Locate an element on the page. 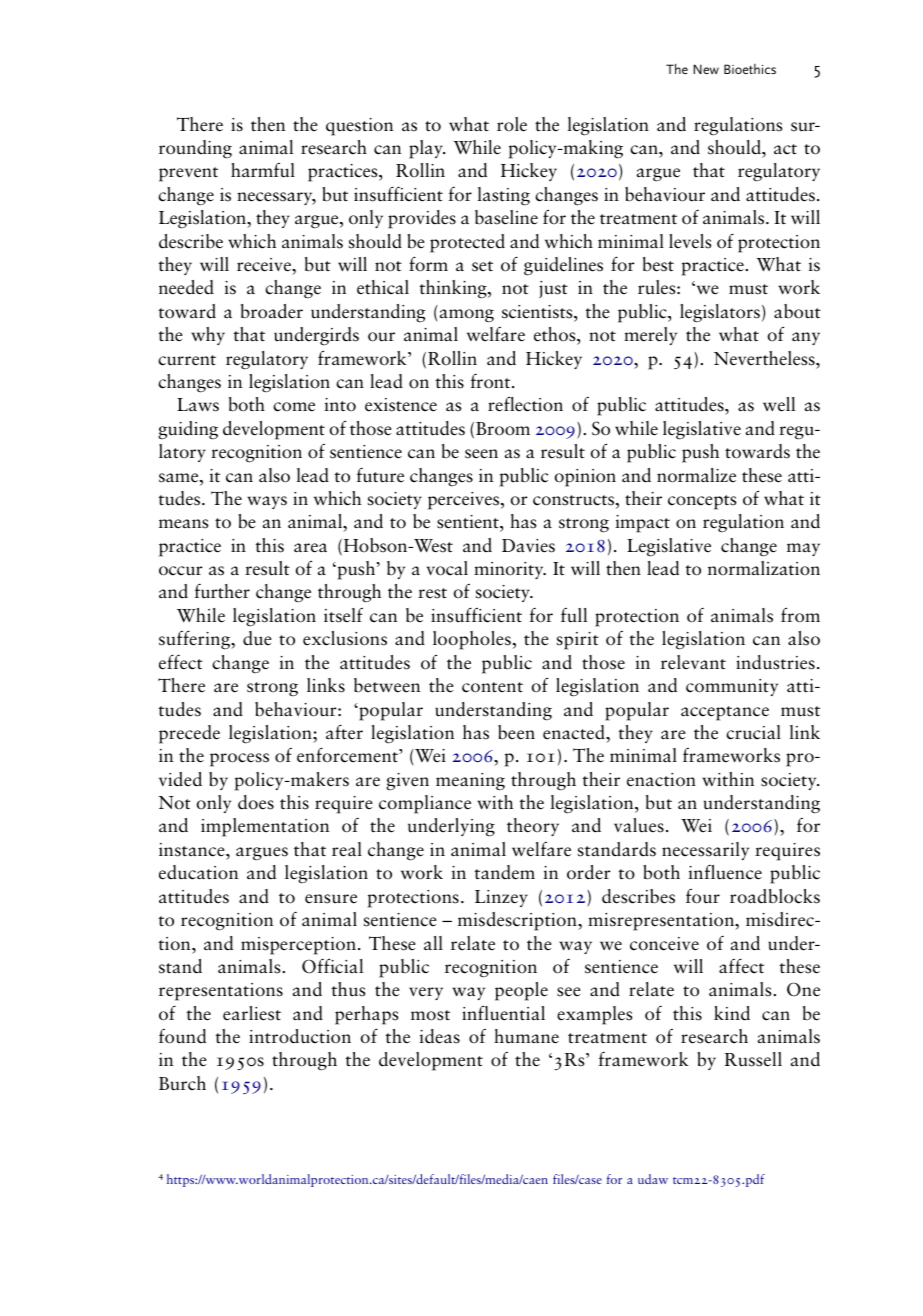  influential is located at coordinates (503, 1013).
